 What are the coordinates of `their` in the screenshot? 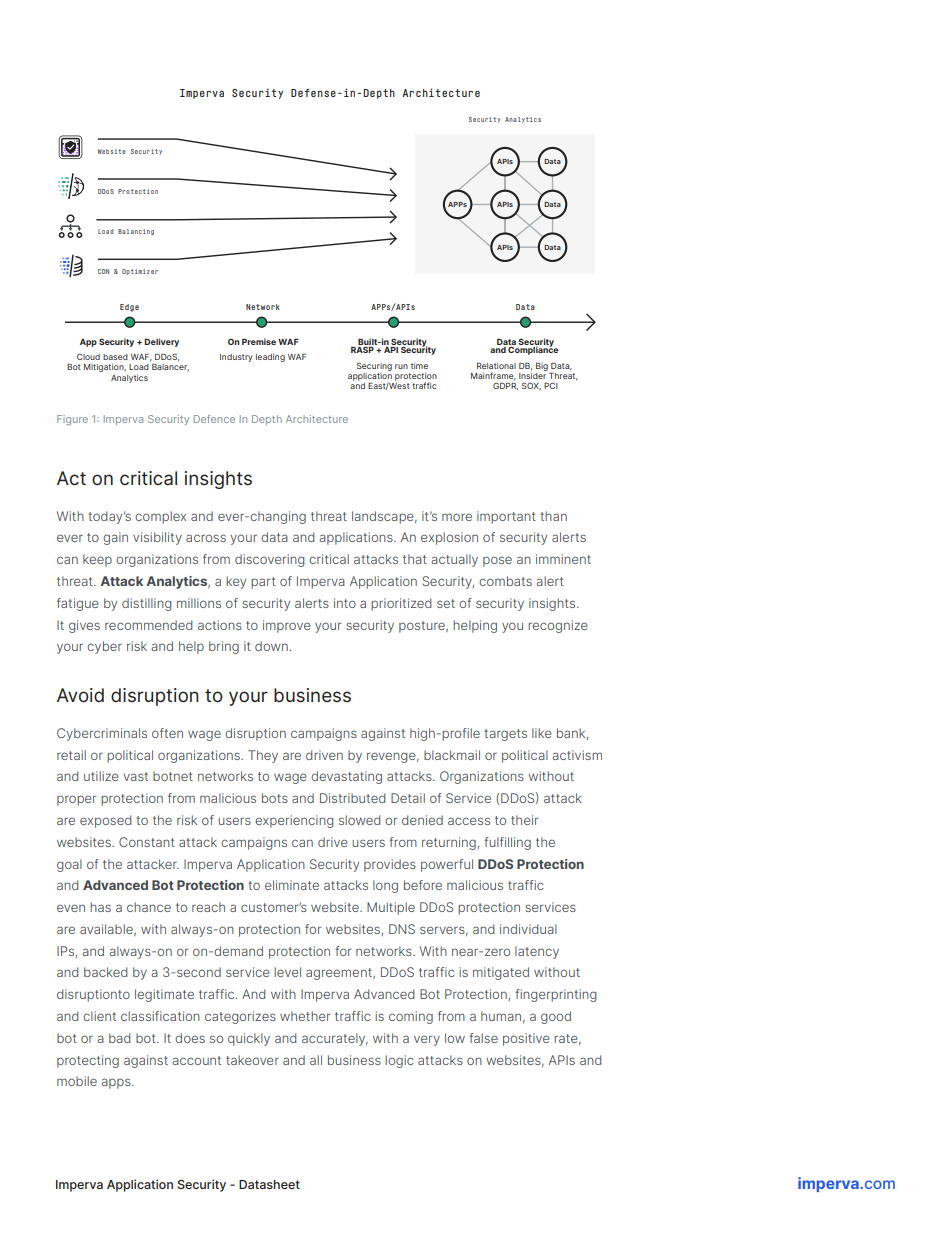 It's located at (524, 820).
